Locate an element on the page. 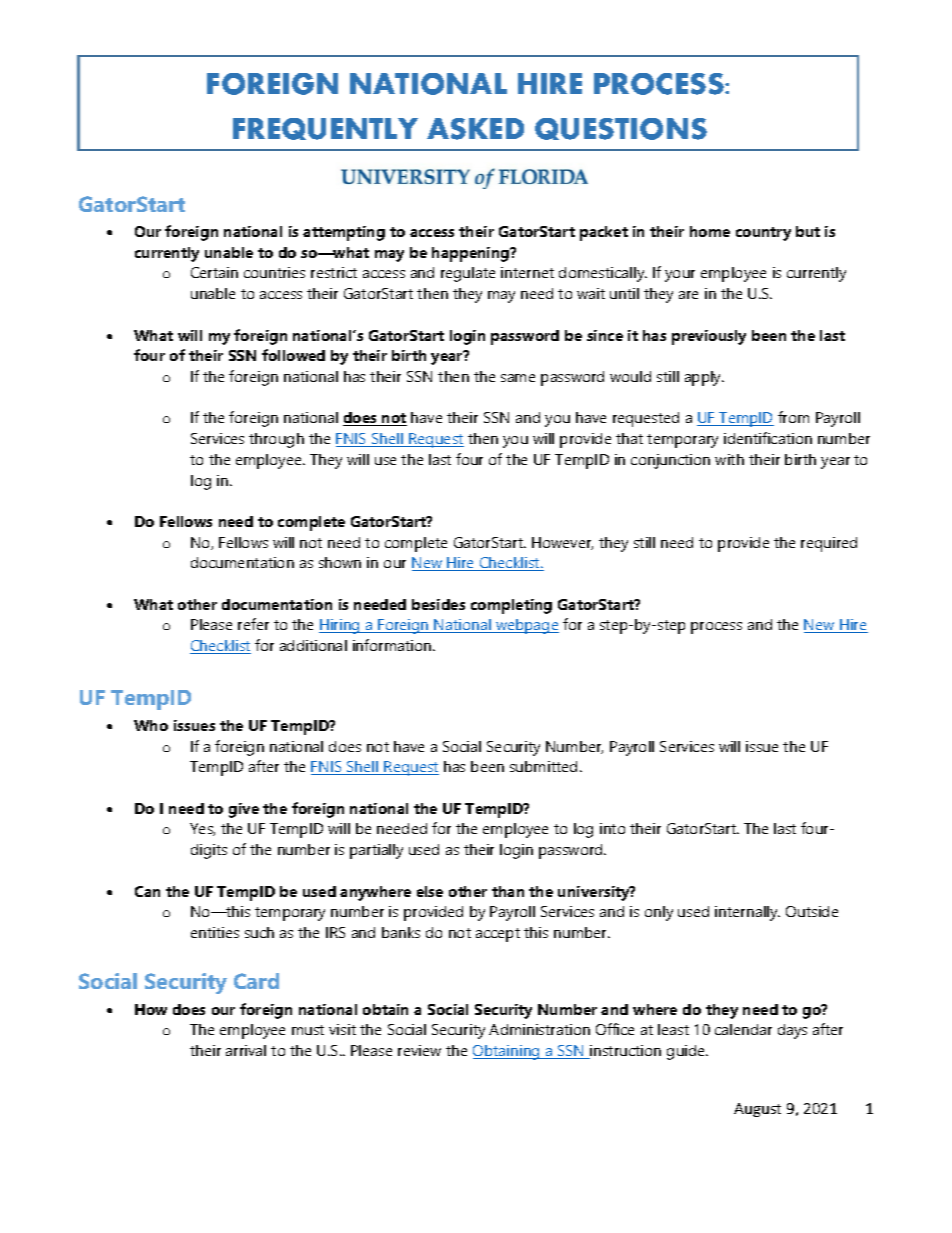  give is located at coordinates (244, 810).
